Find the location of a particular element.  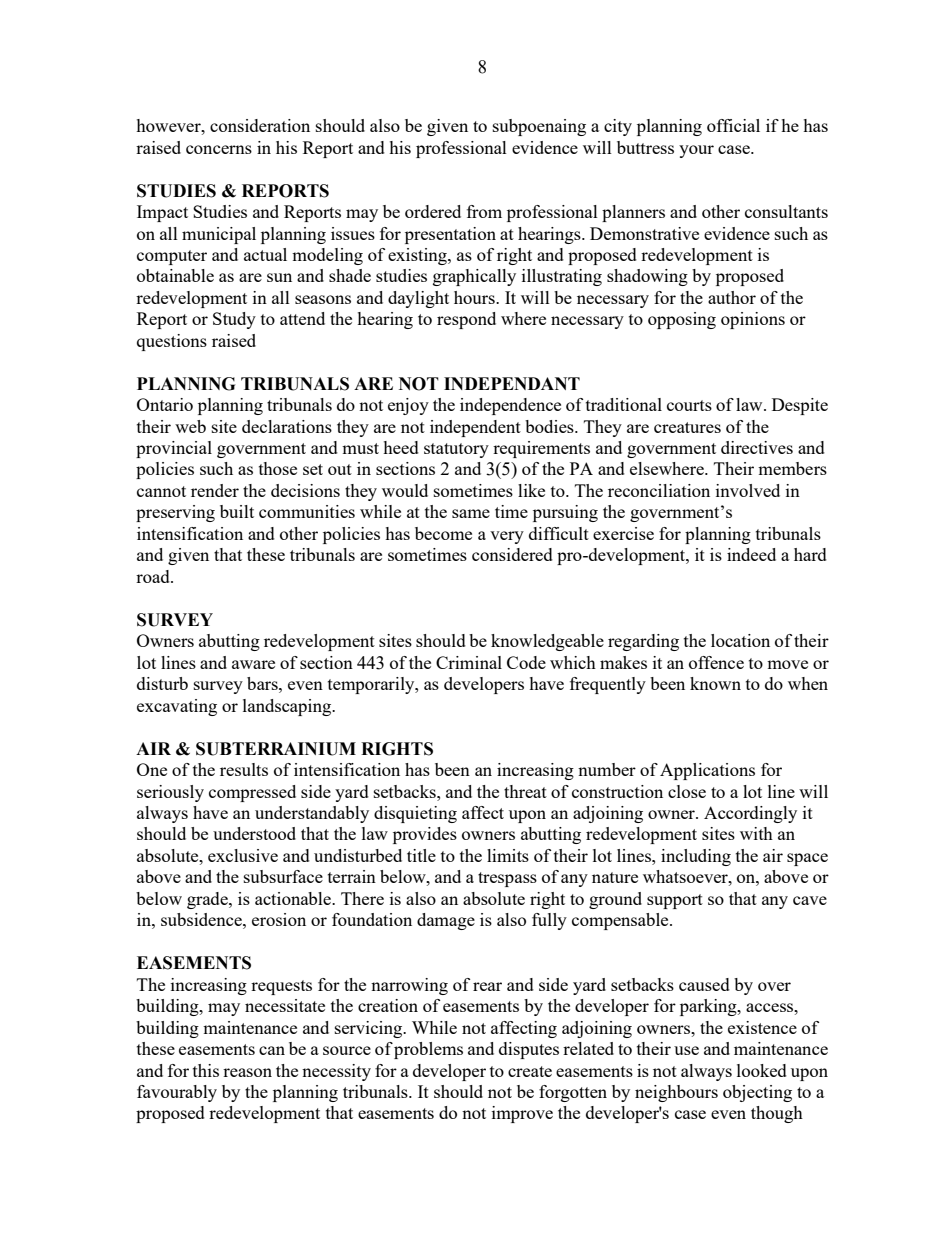

exclusive is located at coordinates (243, 855).
